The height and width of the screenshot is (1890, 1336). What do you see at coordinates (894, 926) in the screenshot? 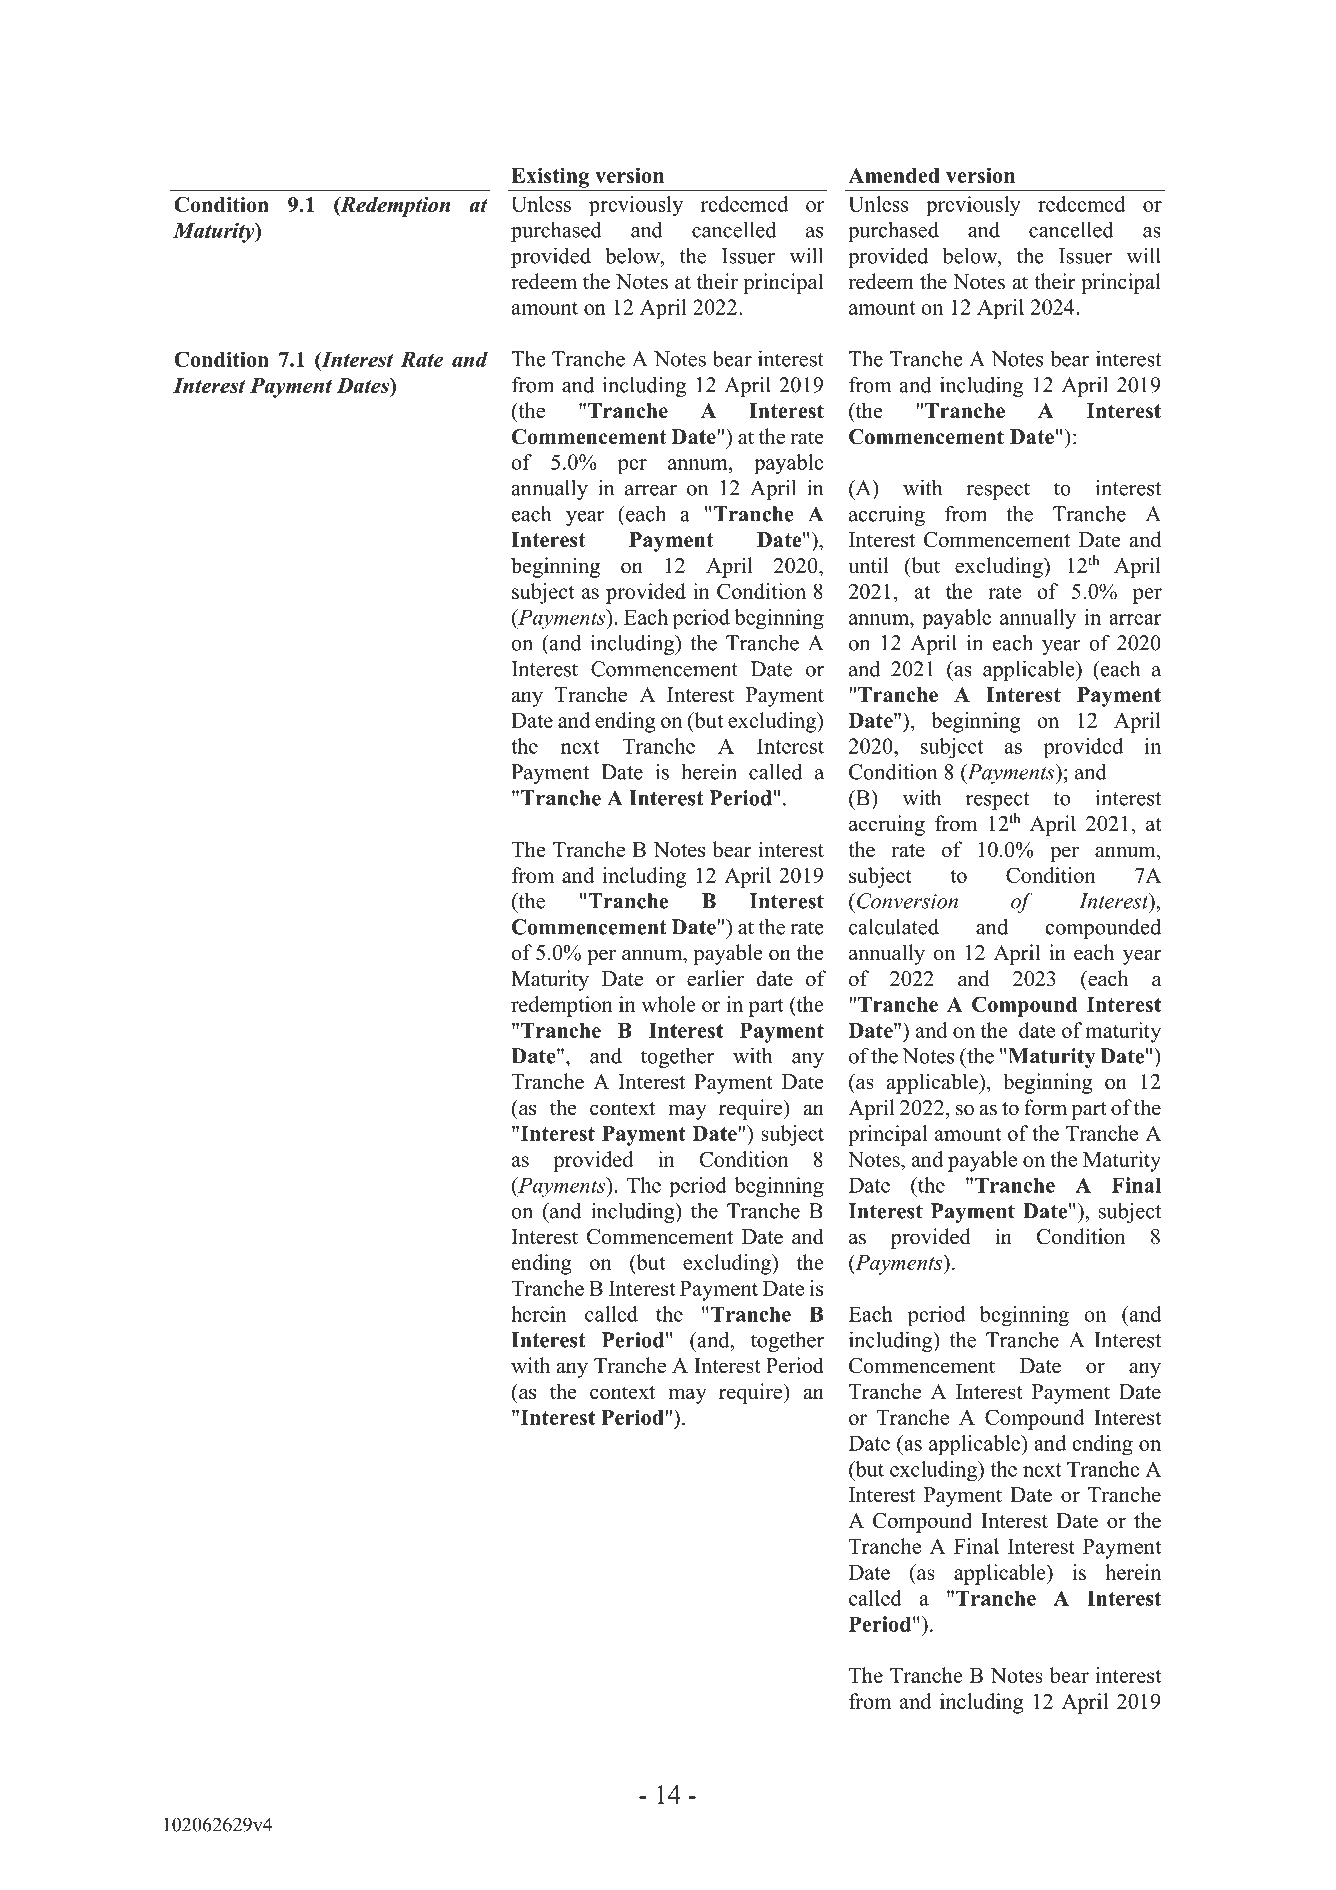
I see `calculated` at bounding box center [894, 926].
